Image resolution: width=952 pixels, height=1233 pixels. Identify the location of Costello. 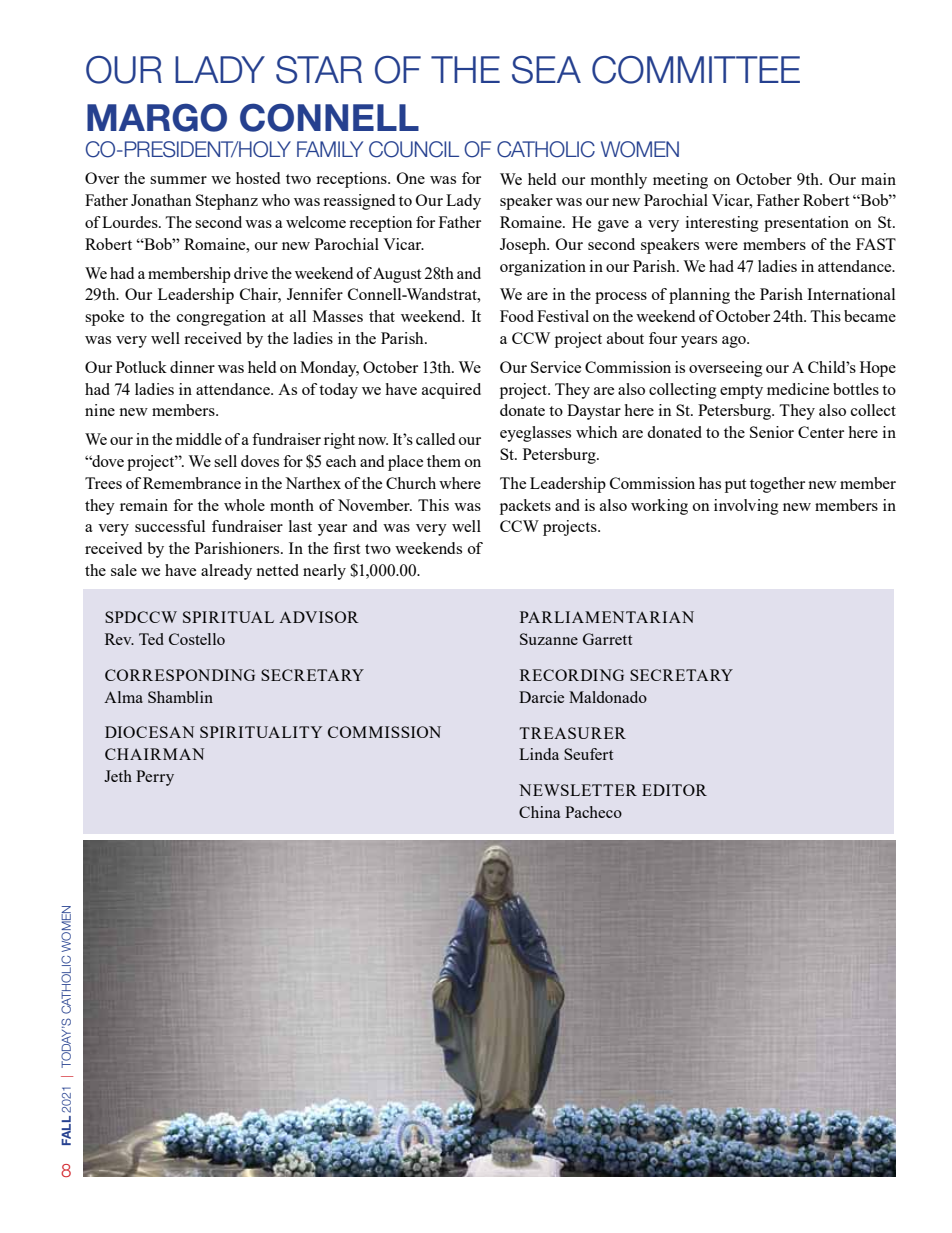
(197, 639).
